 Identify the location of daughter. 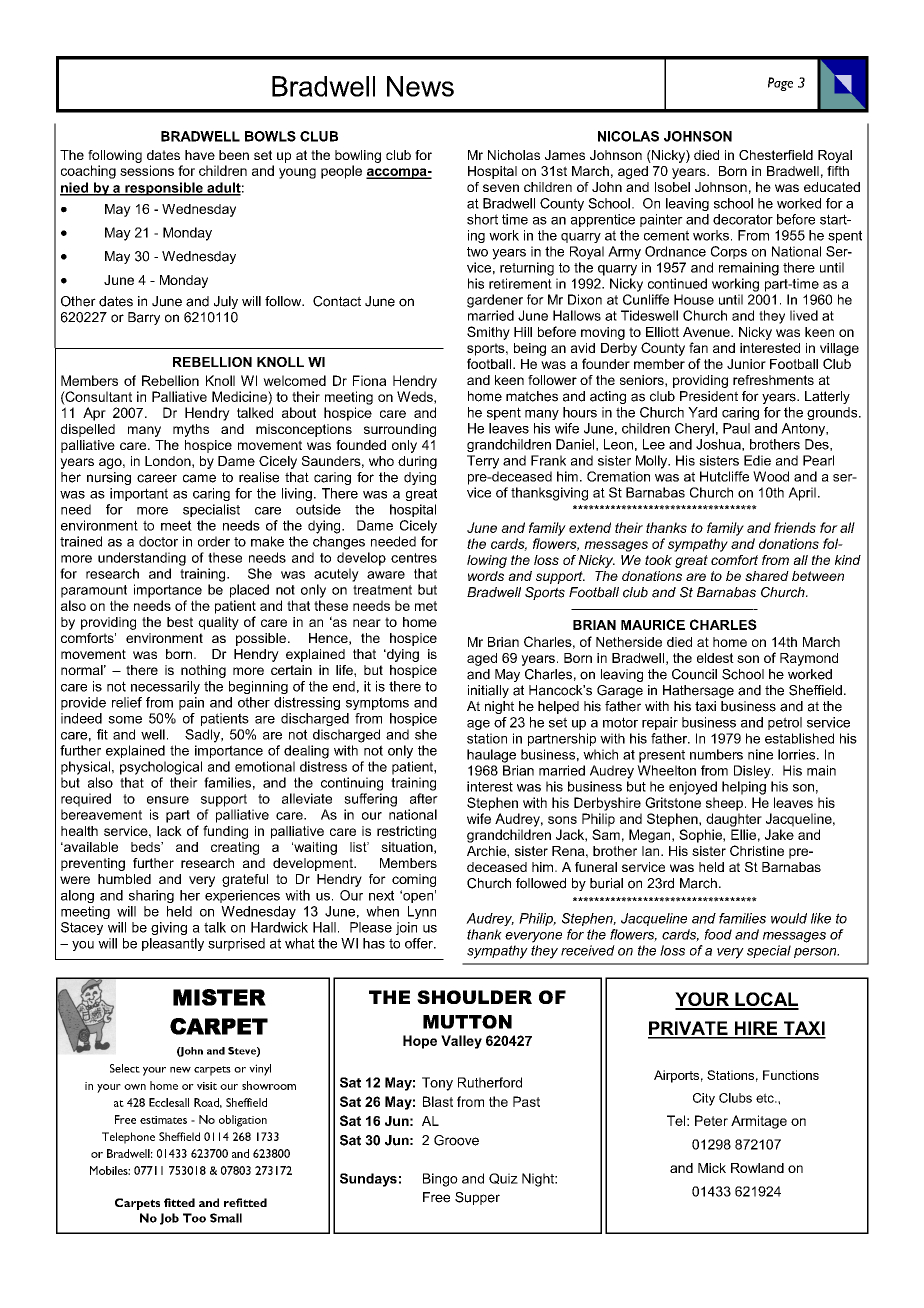
(734, 820).
